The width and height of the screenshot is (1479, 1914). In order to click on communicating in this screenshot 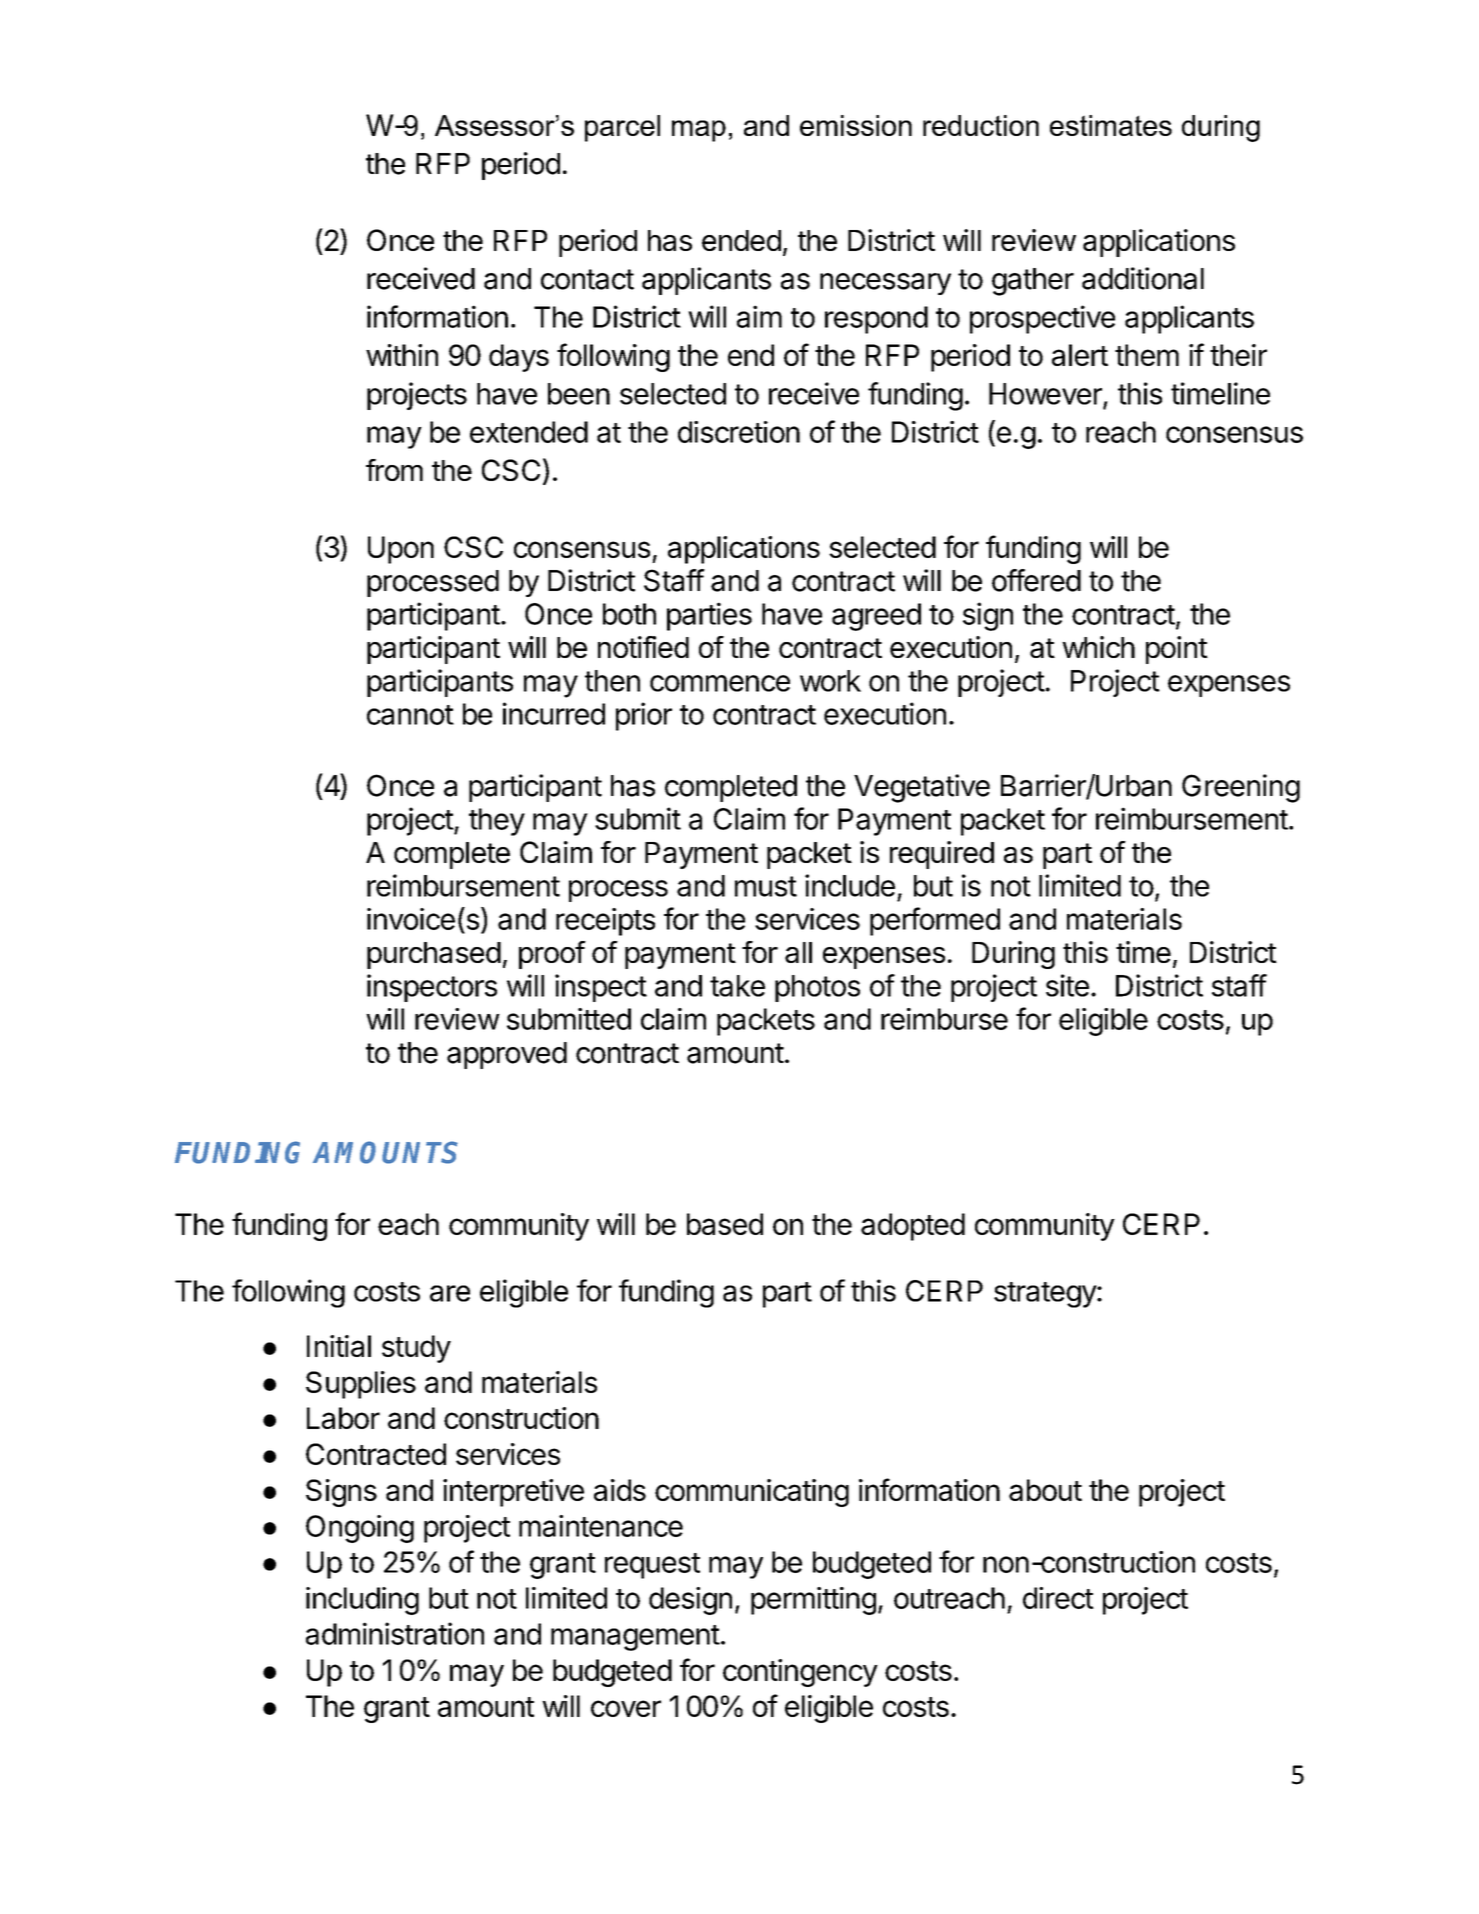, I will do `click(752, 1493)`.
